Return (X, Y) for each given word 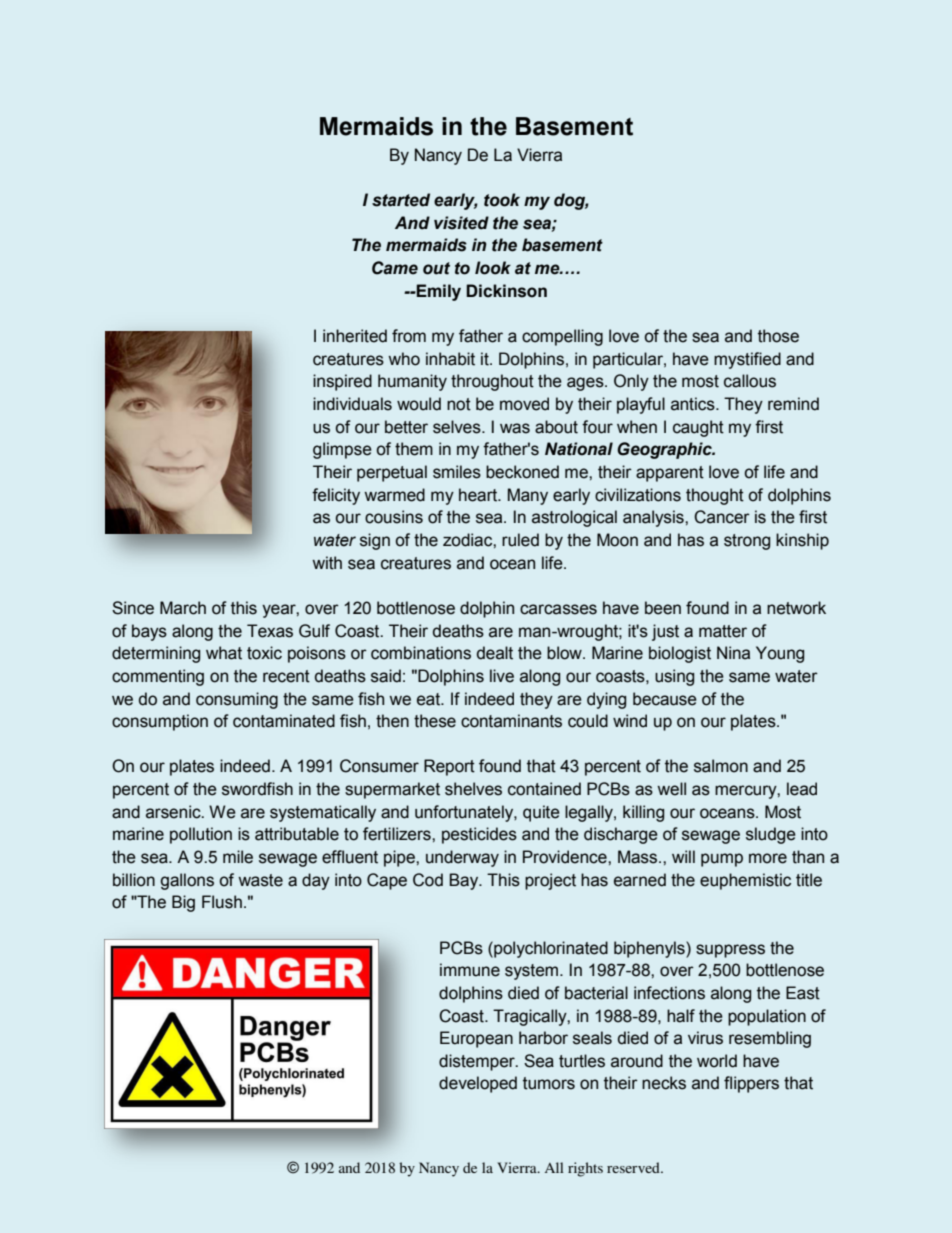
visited (461, 223)
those (778, 336)
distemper (478, 1062)
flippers (751, 1084)
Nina (733, 653)
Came (395, 268)
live (502, 676)
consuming (237, 700)
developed (478, 1084)
